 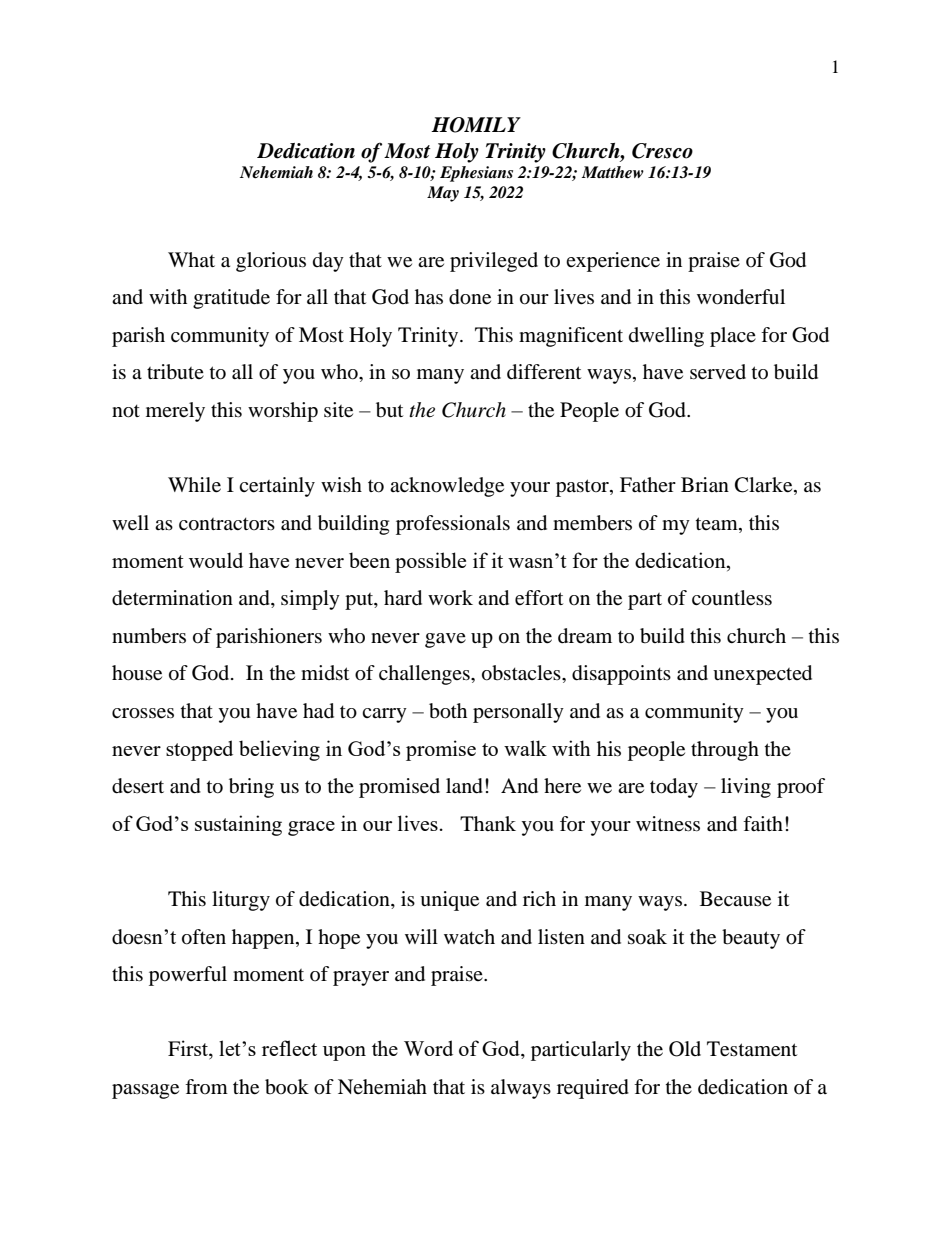 What do you see at coordinates (476, 174) in the screenshot?
I see `Ephesians` at bounding box center [476, 174].
